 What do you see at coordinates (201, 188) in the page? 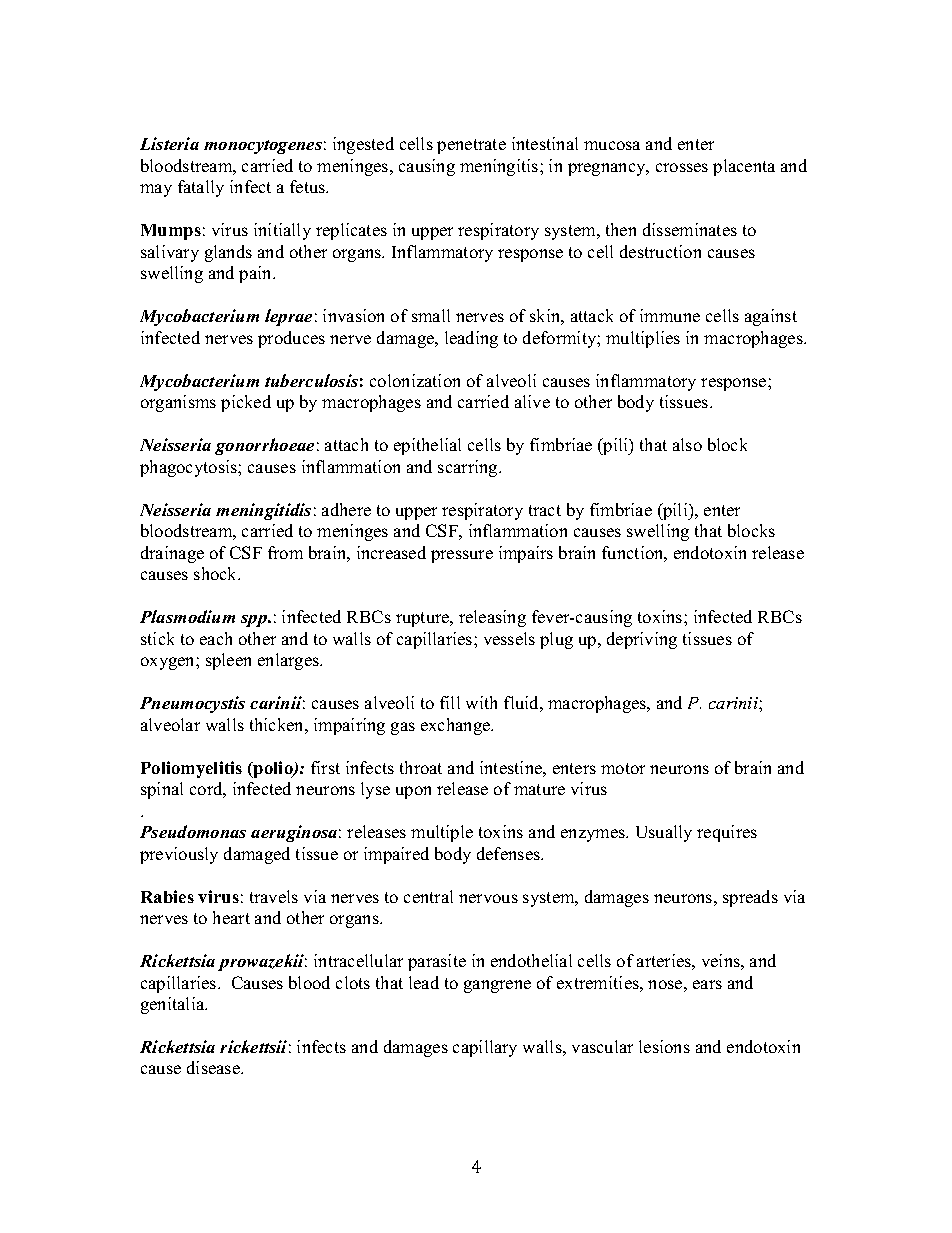
I see `fatally` at bounding box center [201, 188].
